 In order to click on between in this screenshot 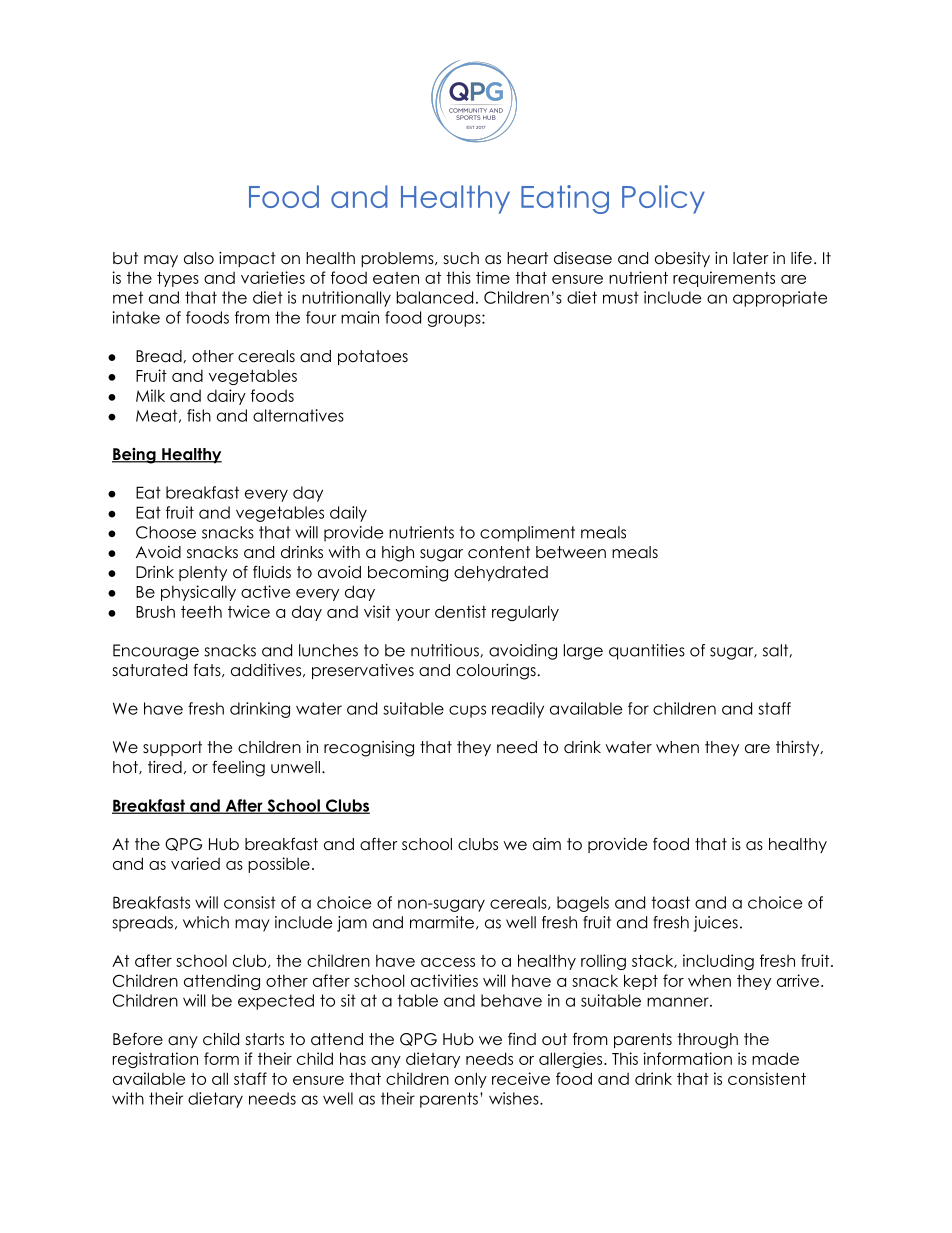, I will do `click(571, 552)`.
